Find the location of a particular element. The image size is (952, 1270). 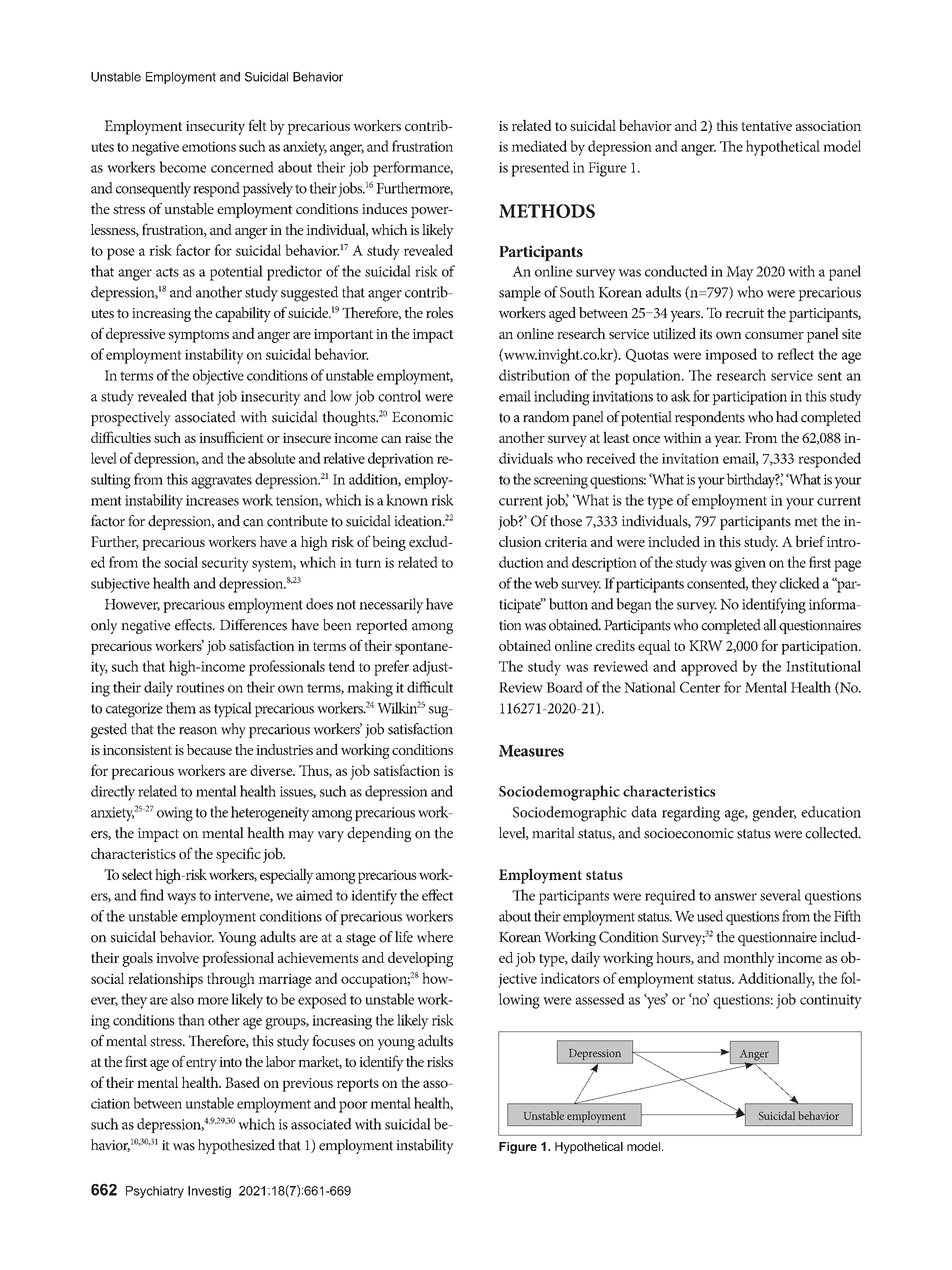

tentative is located at coordinates (766, 126).
